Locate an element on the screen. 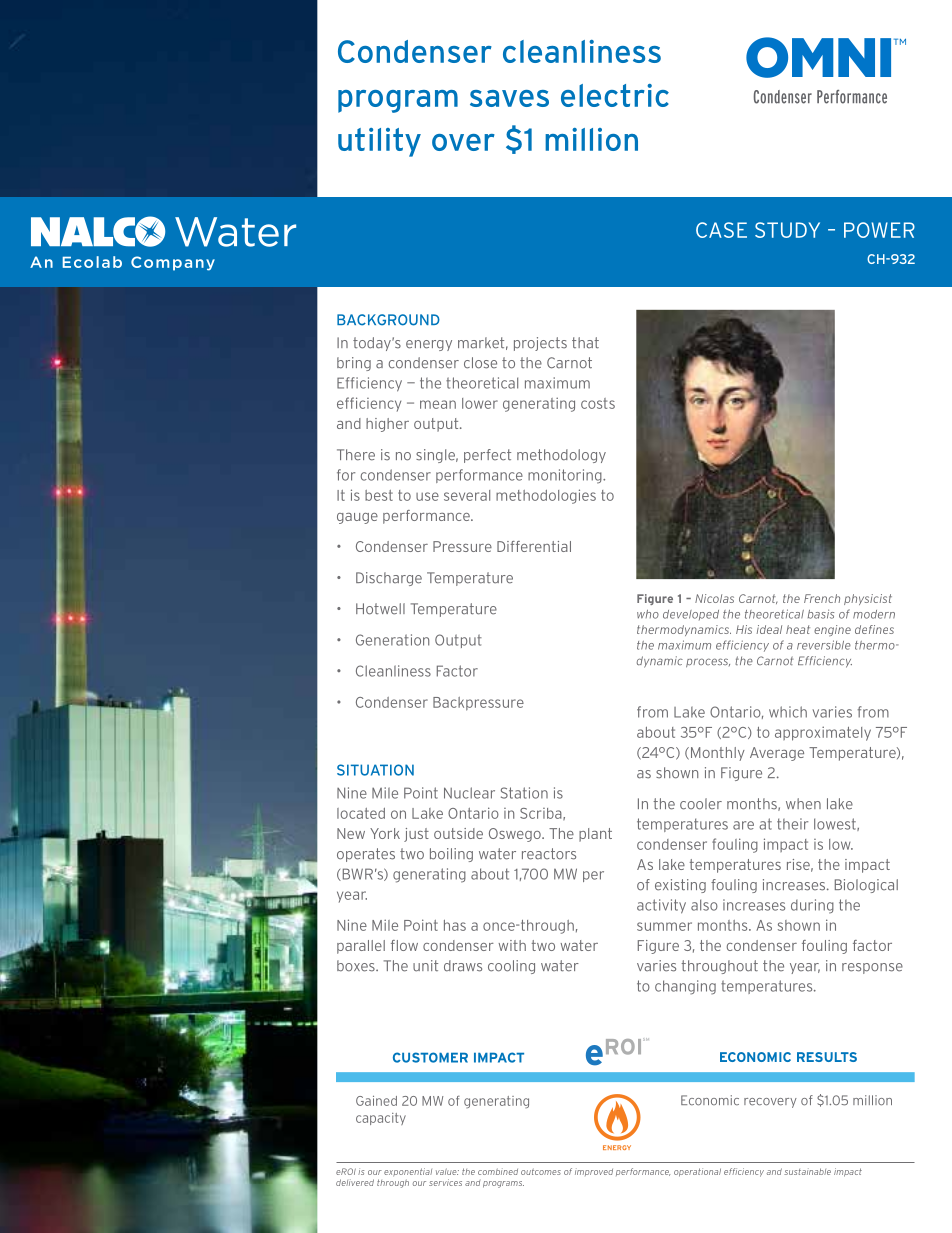 This screenshot has height=1233, width=952. improved is located at coordinates (594, 1172).
